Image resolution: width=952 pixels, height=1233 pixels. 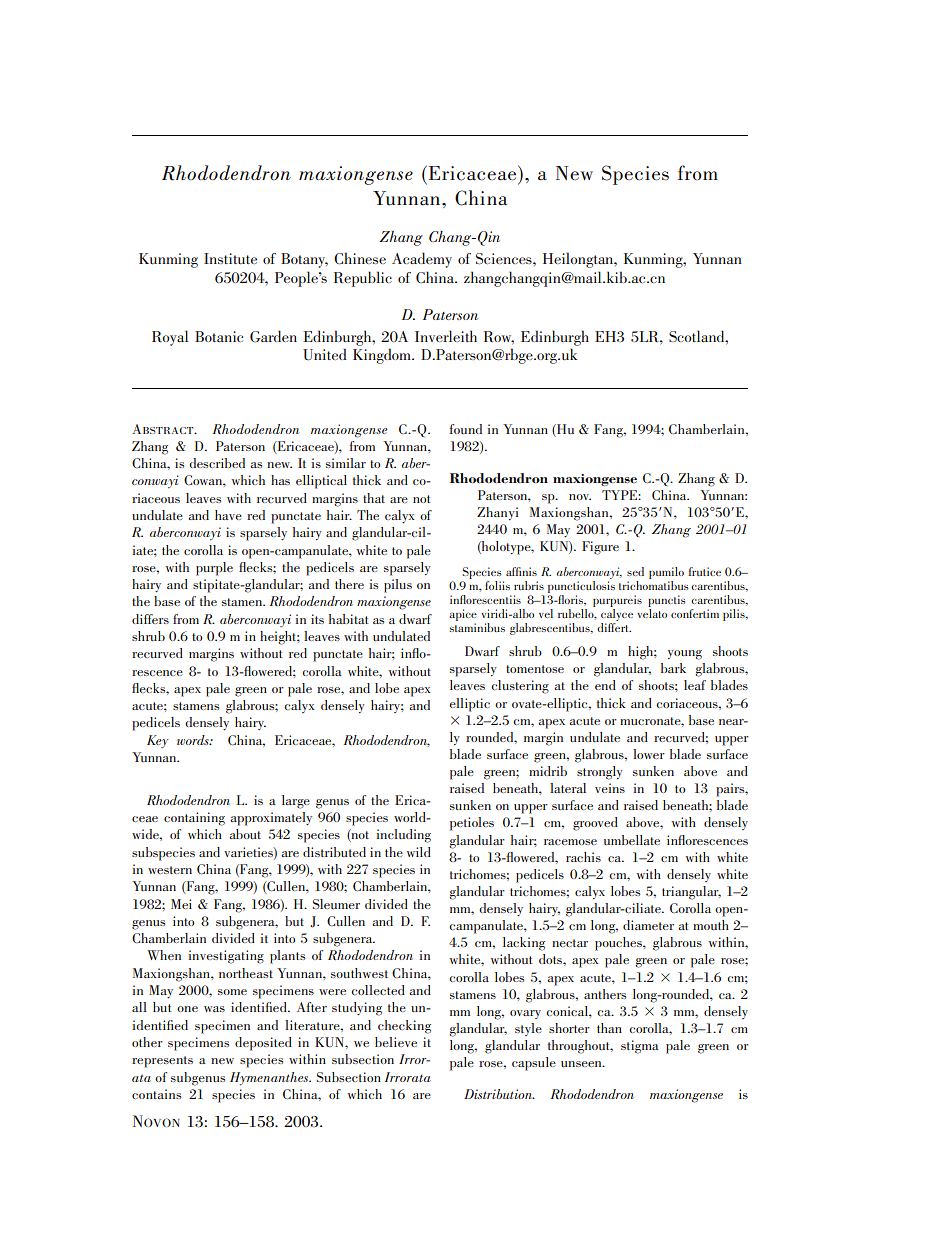 What do you see at coordinates (374, 498) in the page?
I see `that` at bounding box center [374, 498].
